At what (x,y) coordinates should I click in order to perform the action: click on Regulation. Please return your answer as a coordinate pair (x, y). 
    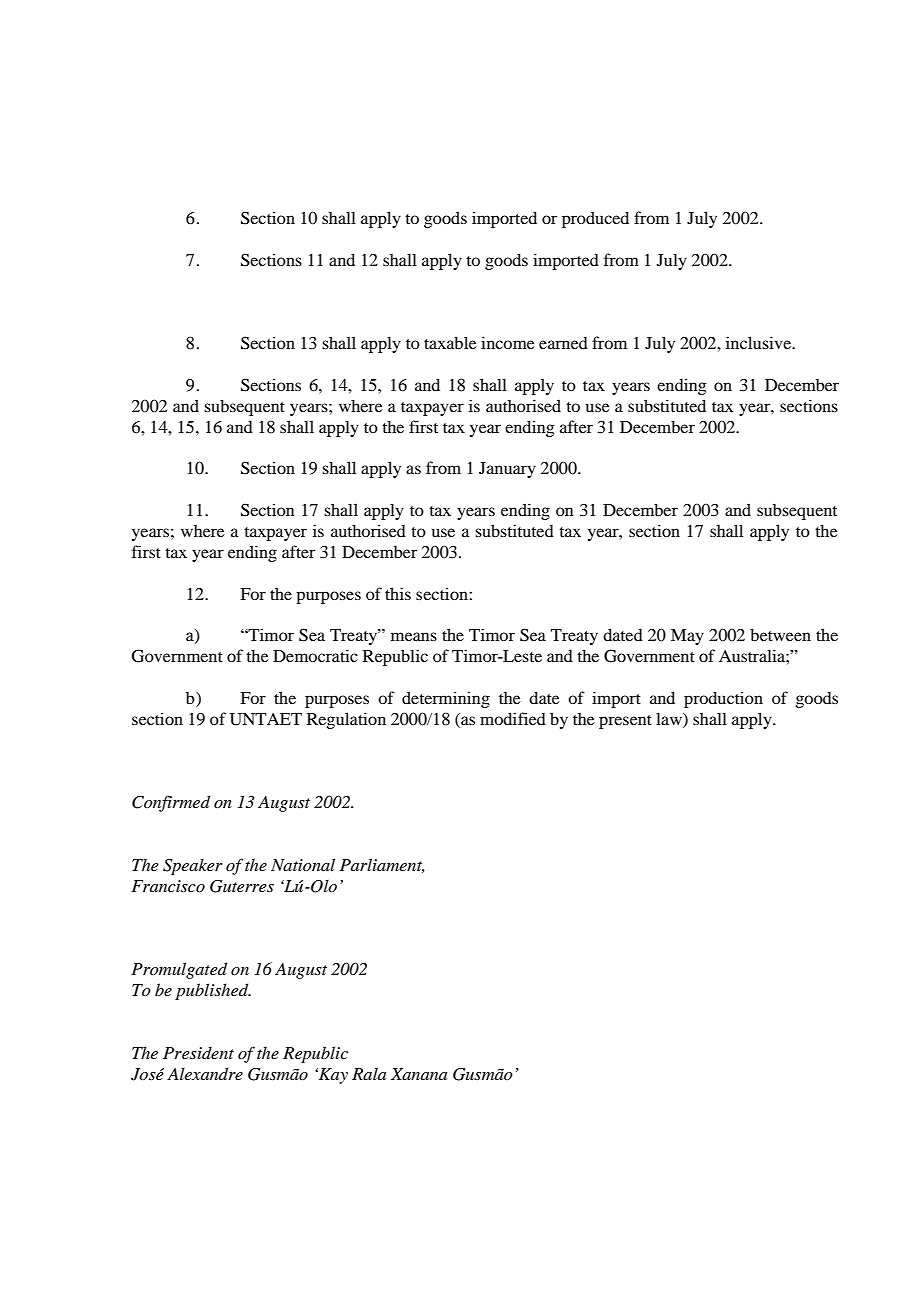
    Looking at the image, I should click on (346, 720).
